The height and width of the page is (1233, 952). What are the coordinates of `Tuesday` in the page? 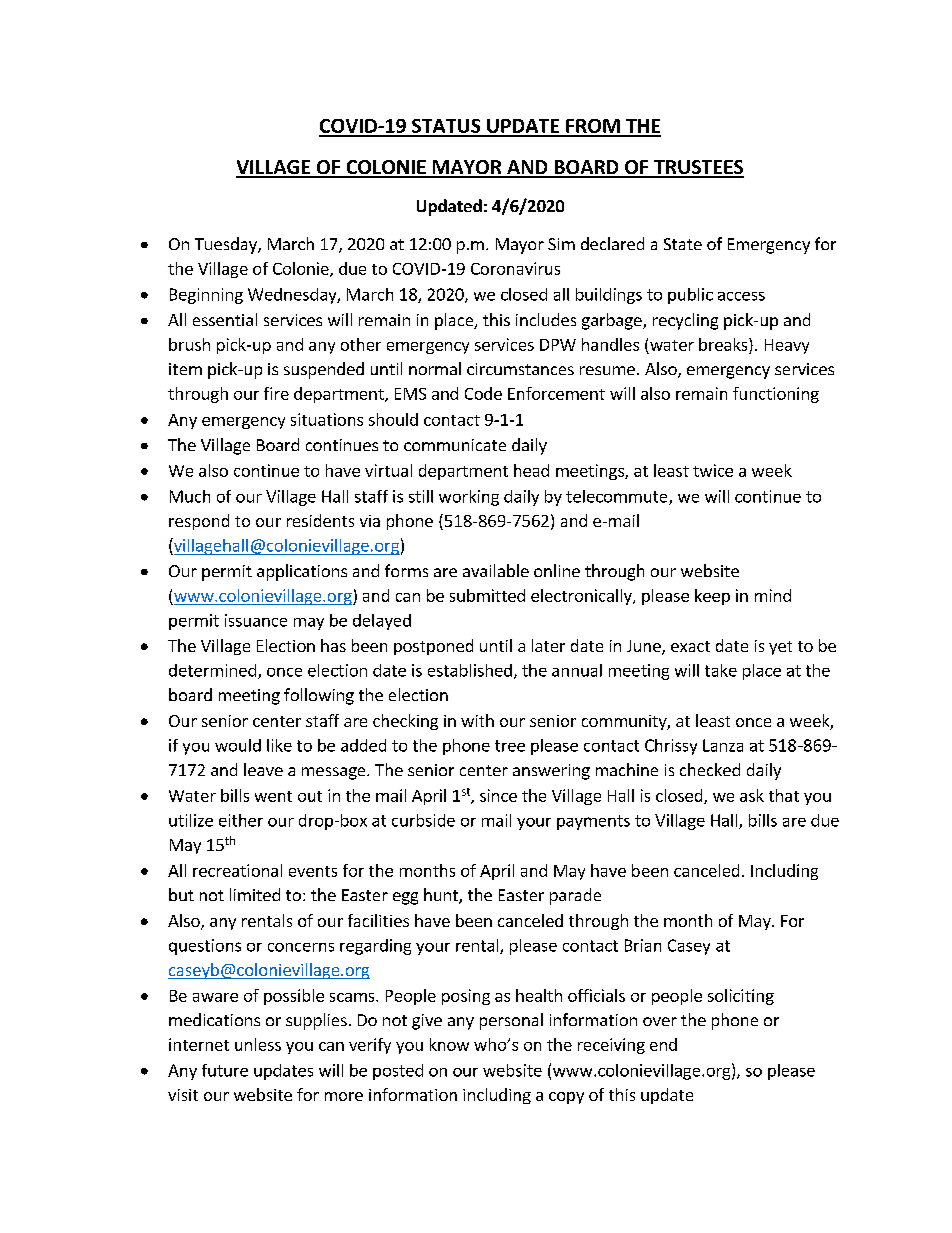 It's located at (227, 245).
